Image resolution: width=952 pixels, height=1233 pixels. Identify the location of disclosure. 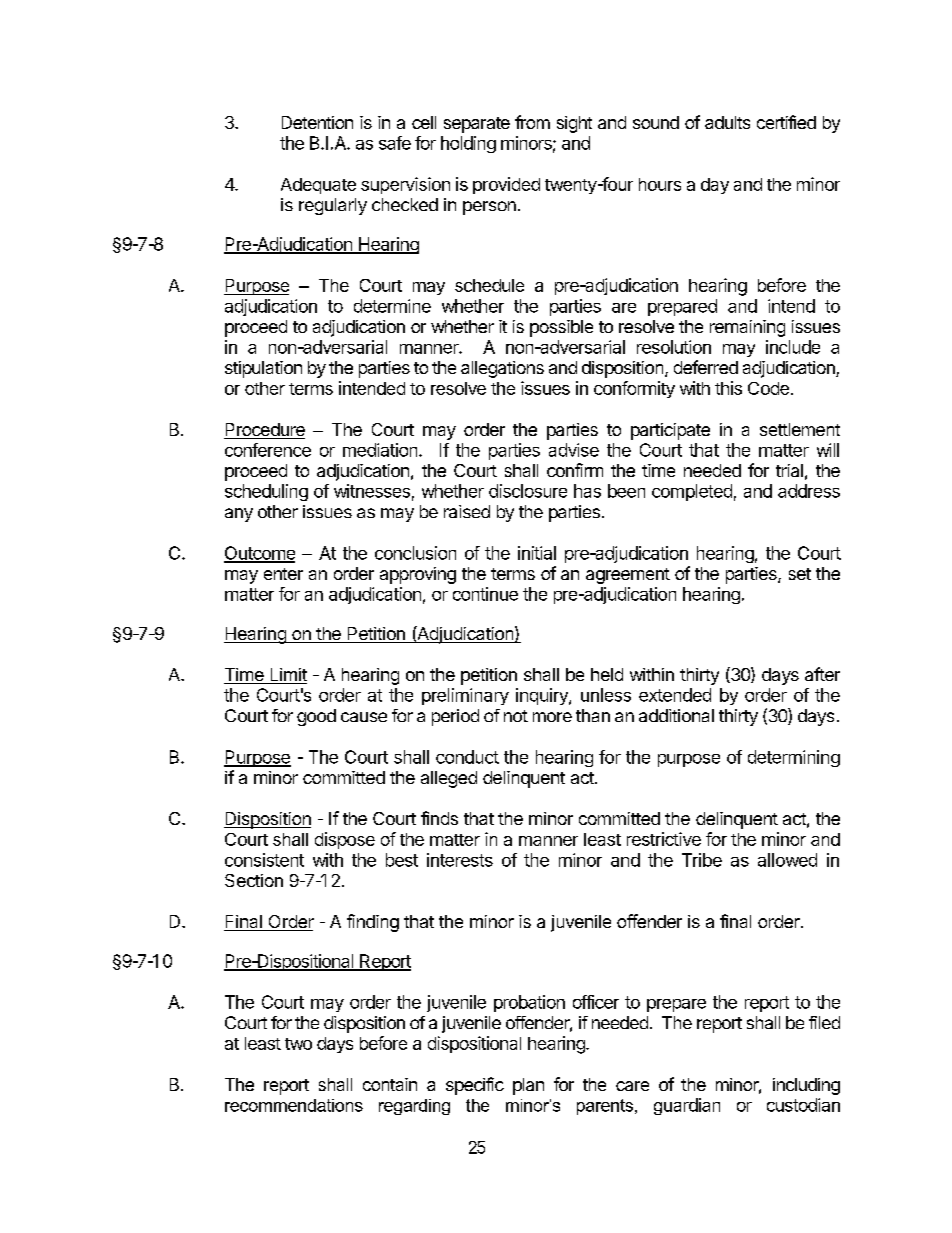
(528, 491).
